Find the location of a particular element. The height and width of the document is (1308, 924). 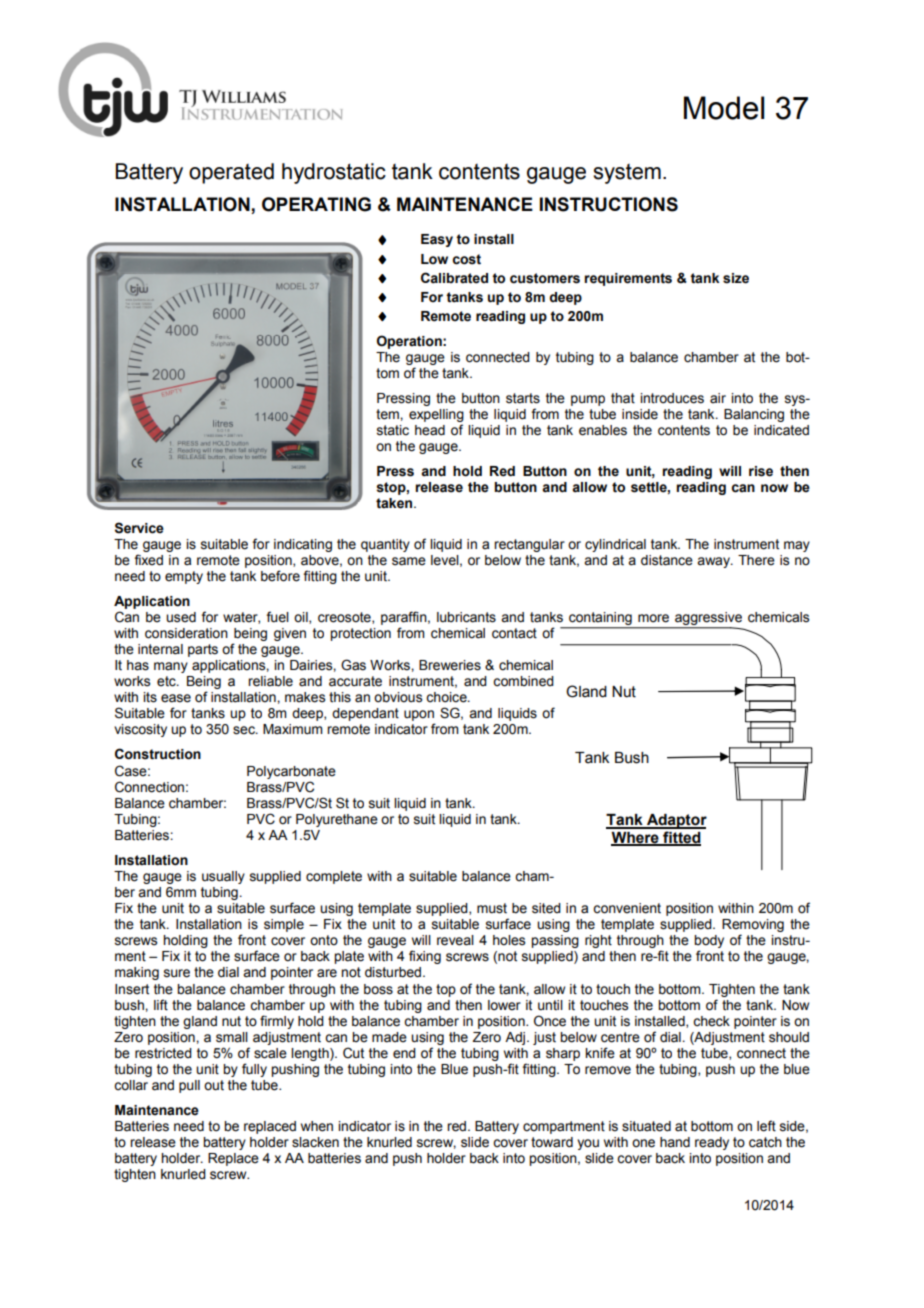

head is located at coordinates (430, 430).
